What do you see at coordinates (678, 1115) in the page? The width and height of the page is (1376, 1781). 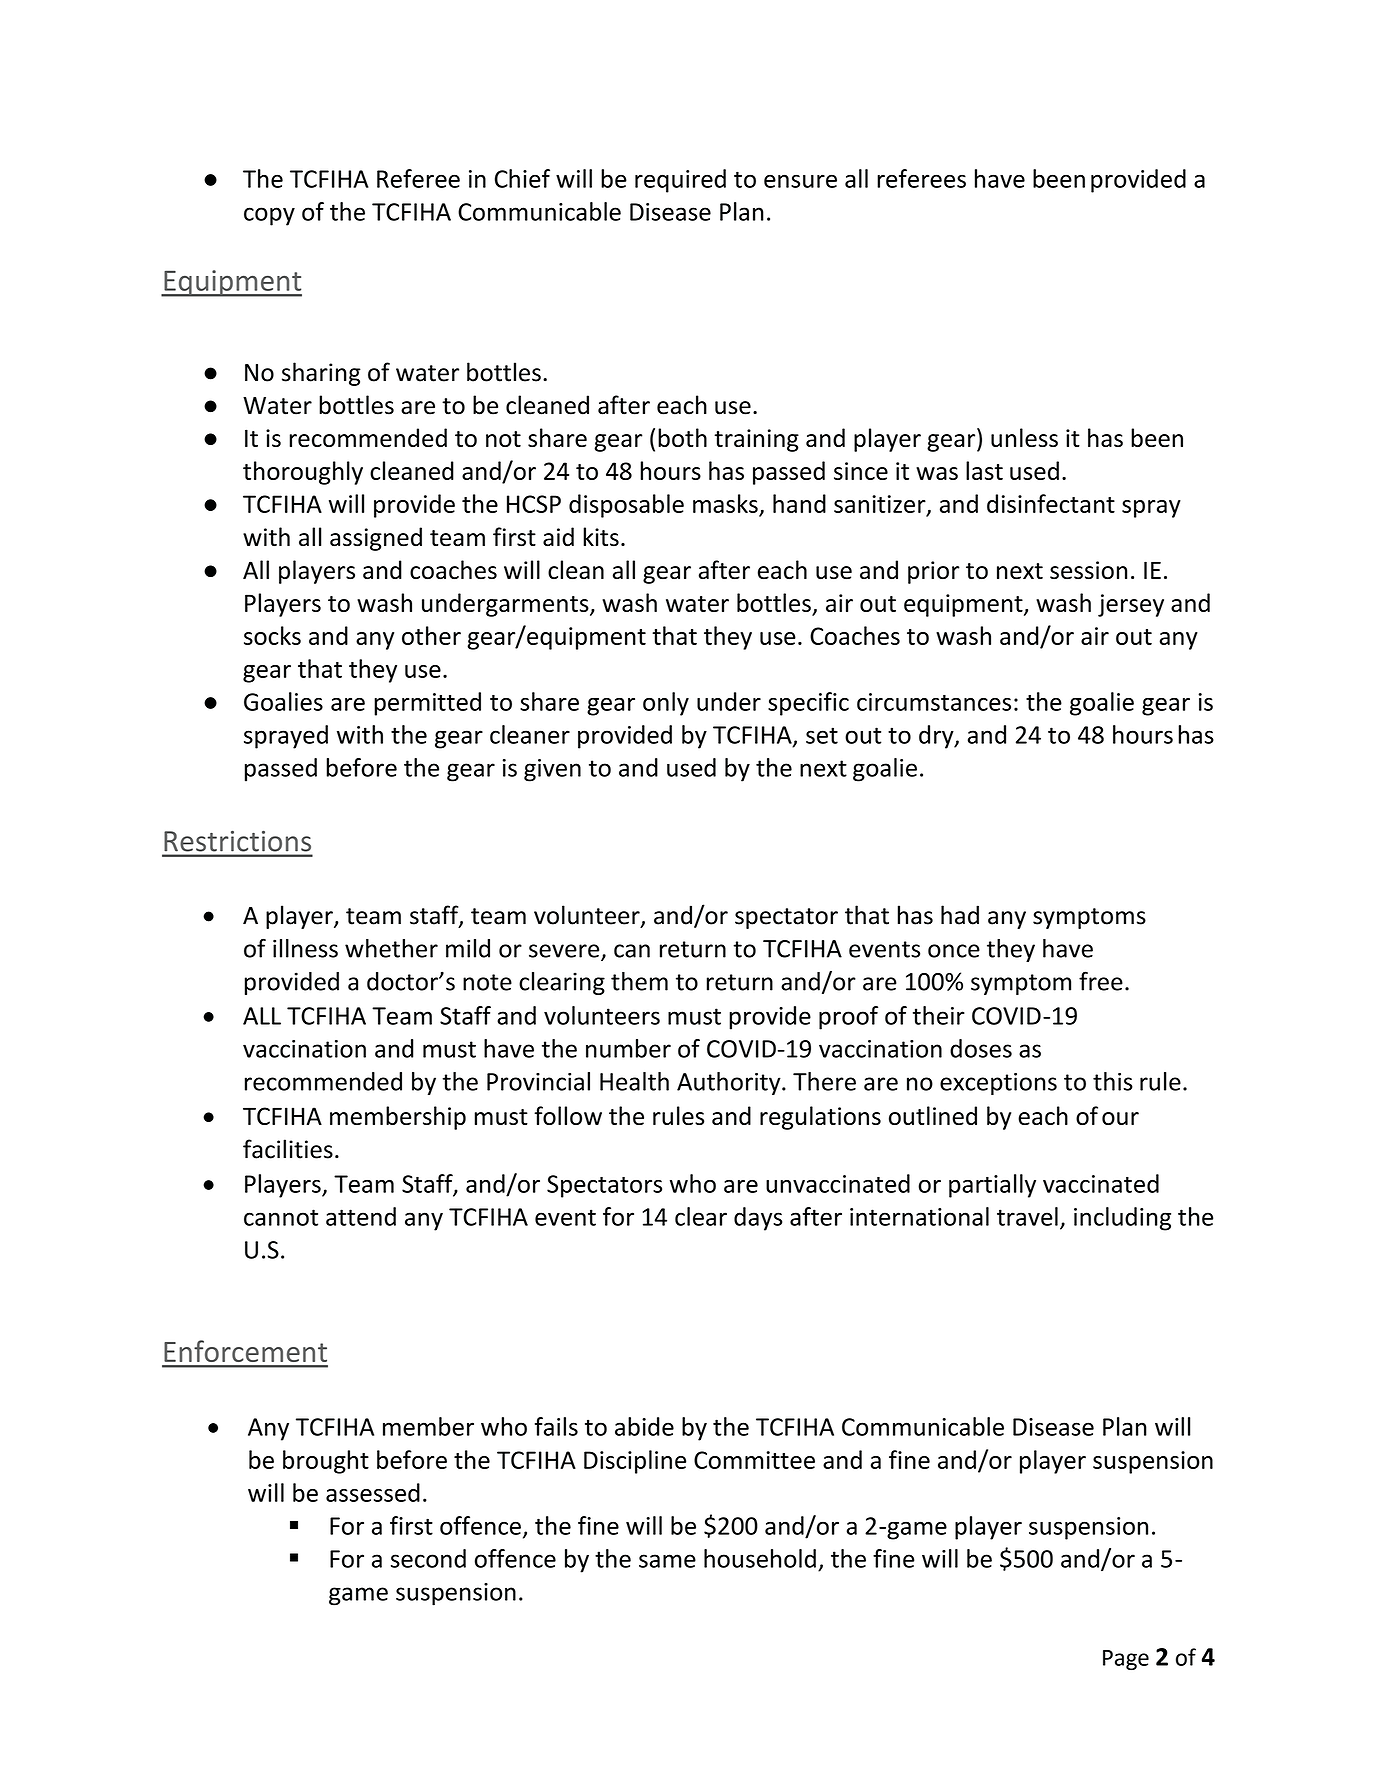 I see `rules` at bounding box center [678, 1115].
